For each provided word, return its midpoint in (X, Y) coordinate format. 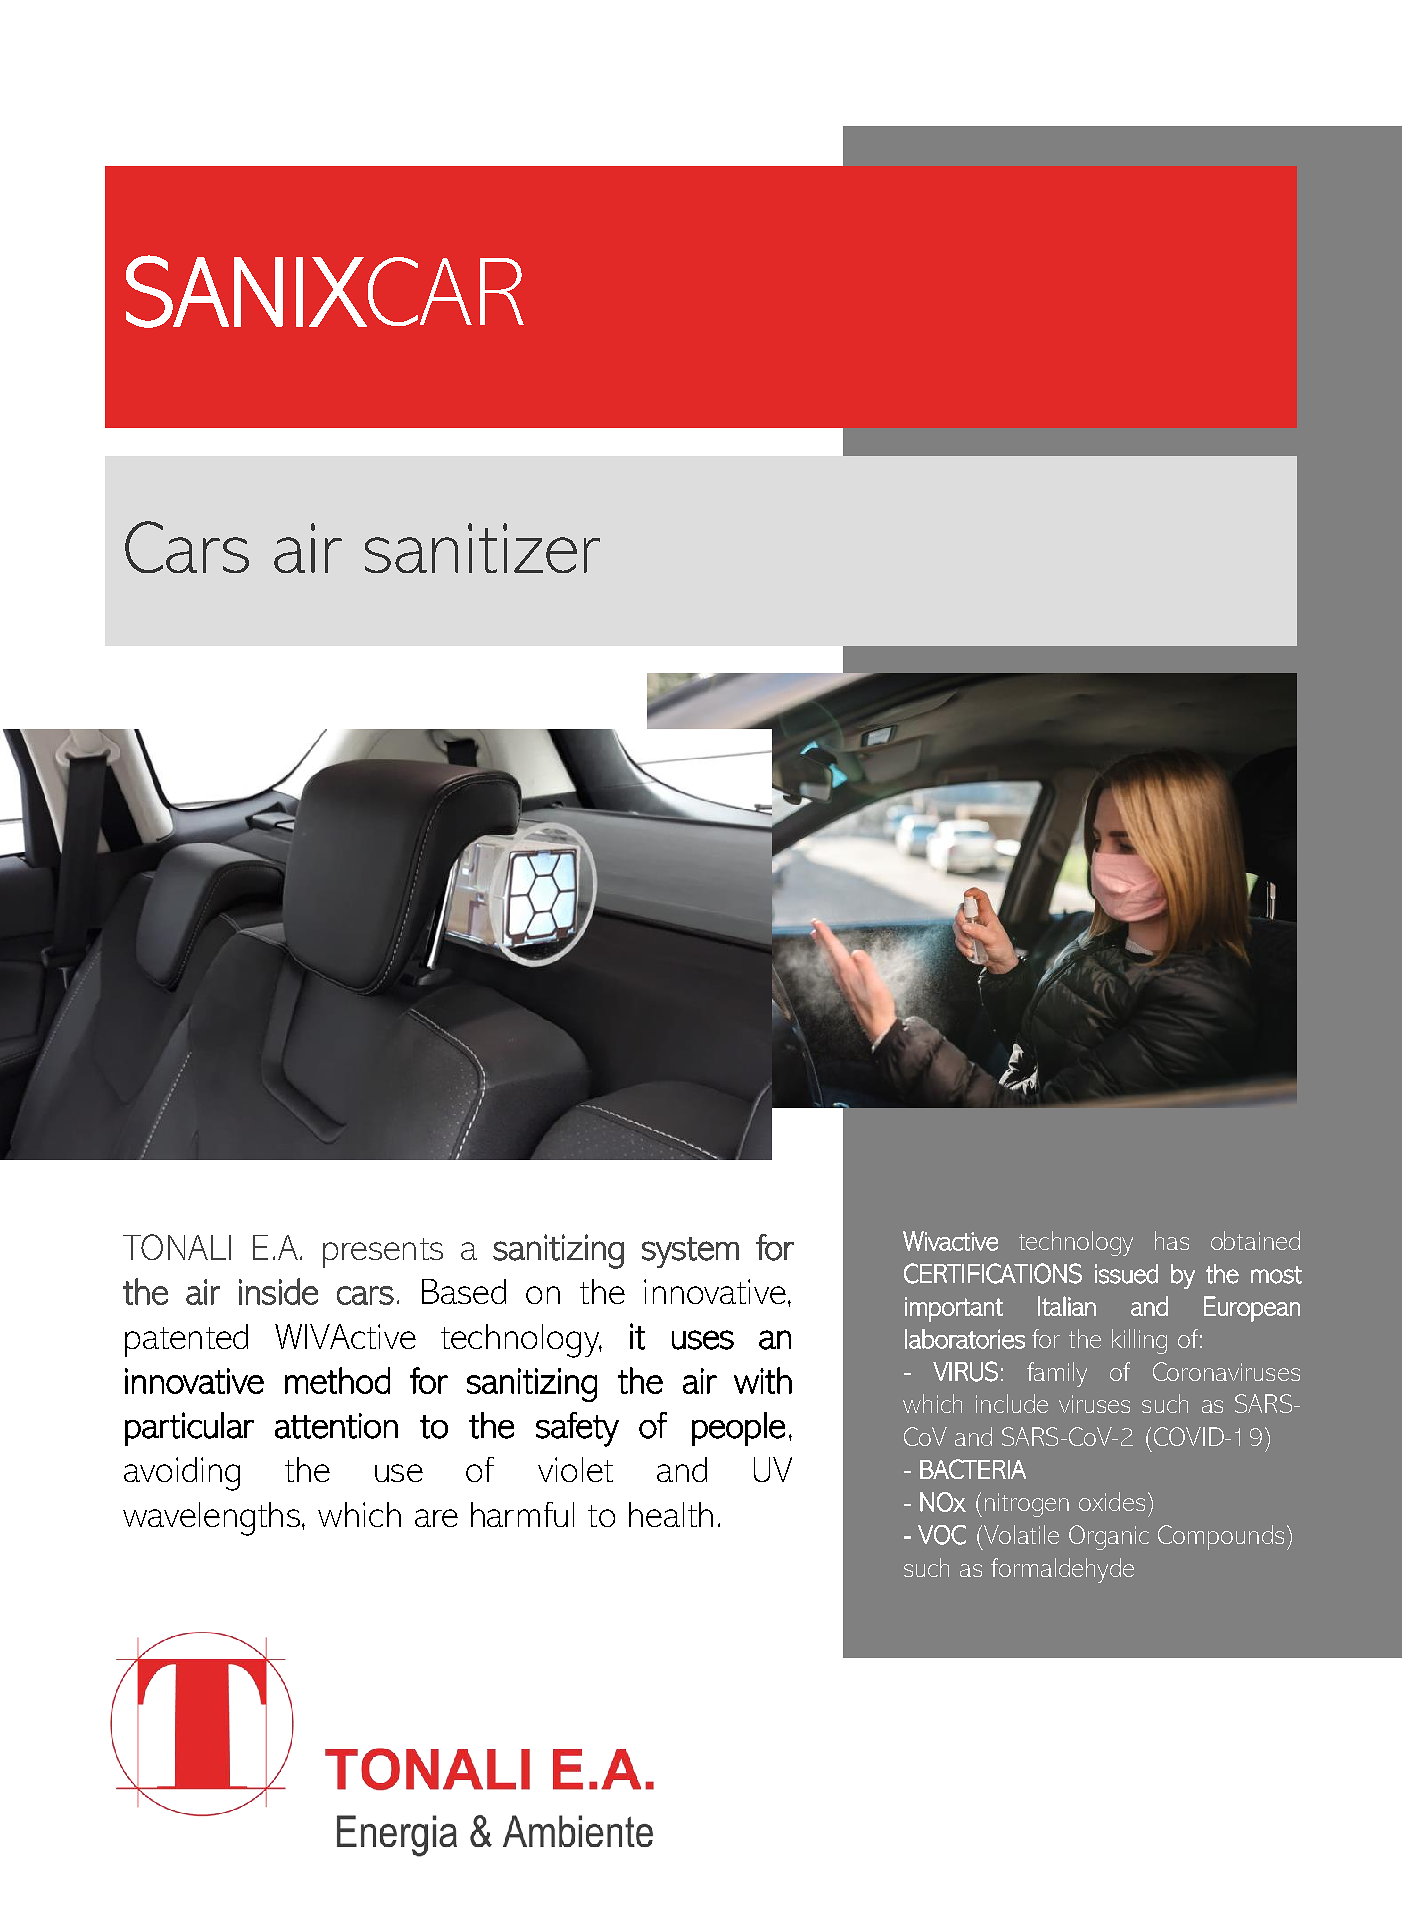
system (690, 1252)
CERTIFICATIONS (993, 1273)
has (1172, 1240)
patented (186, 1340)
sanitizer (482, 548)
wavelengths (211, 1519)
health (671, 1514)
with (763, 1380)
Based (464, 1291)
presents (383, 1253)
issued (1126, 1274)
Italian (1067, 1306)
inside (278, 1291)
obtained (1255, 1240)
